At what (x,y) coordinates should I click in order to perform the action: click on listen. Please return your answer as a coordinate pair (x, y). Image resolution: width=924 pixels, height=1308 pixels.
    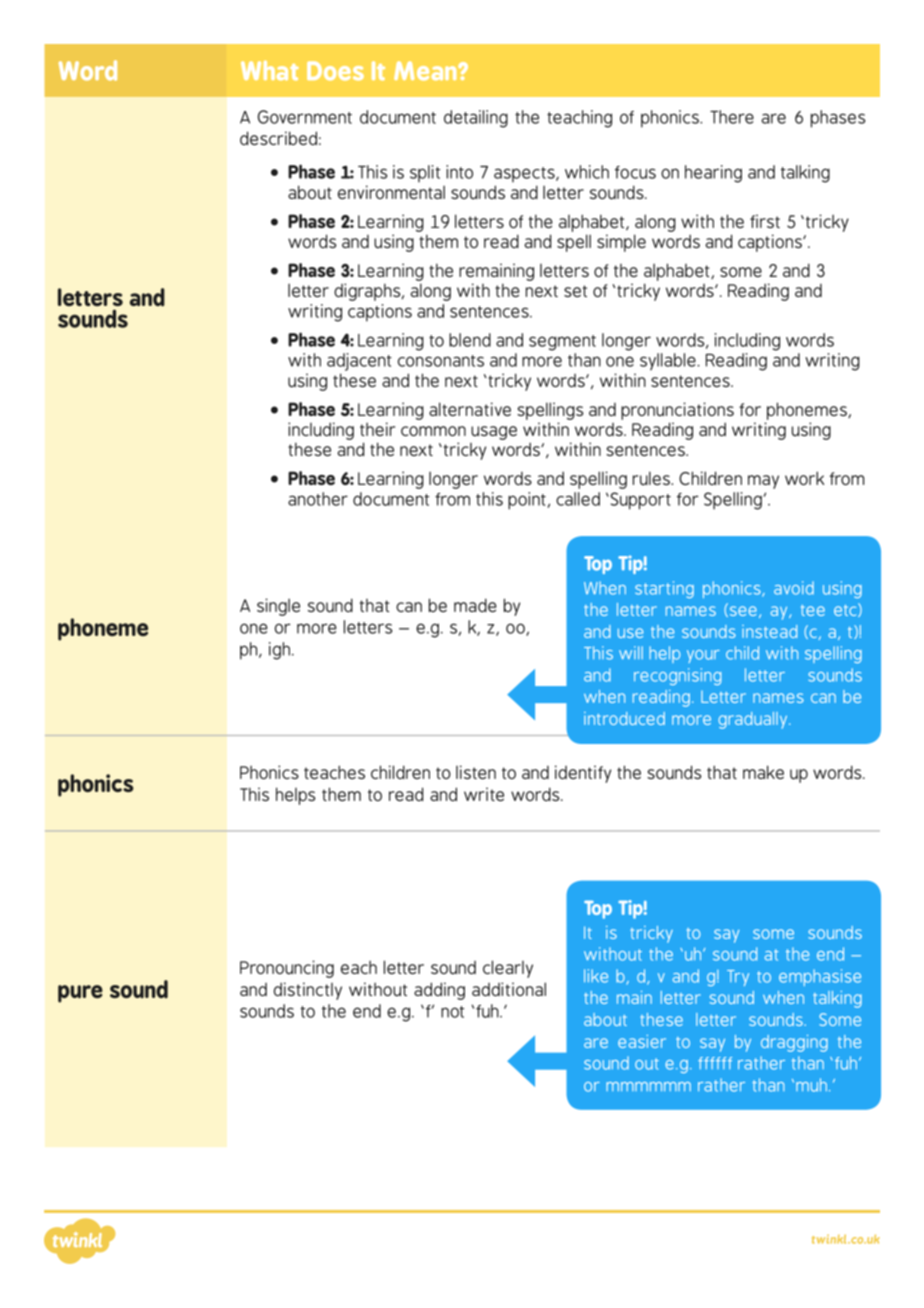
    Looking at the image, I should click on (476, 772).
